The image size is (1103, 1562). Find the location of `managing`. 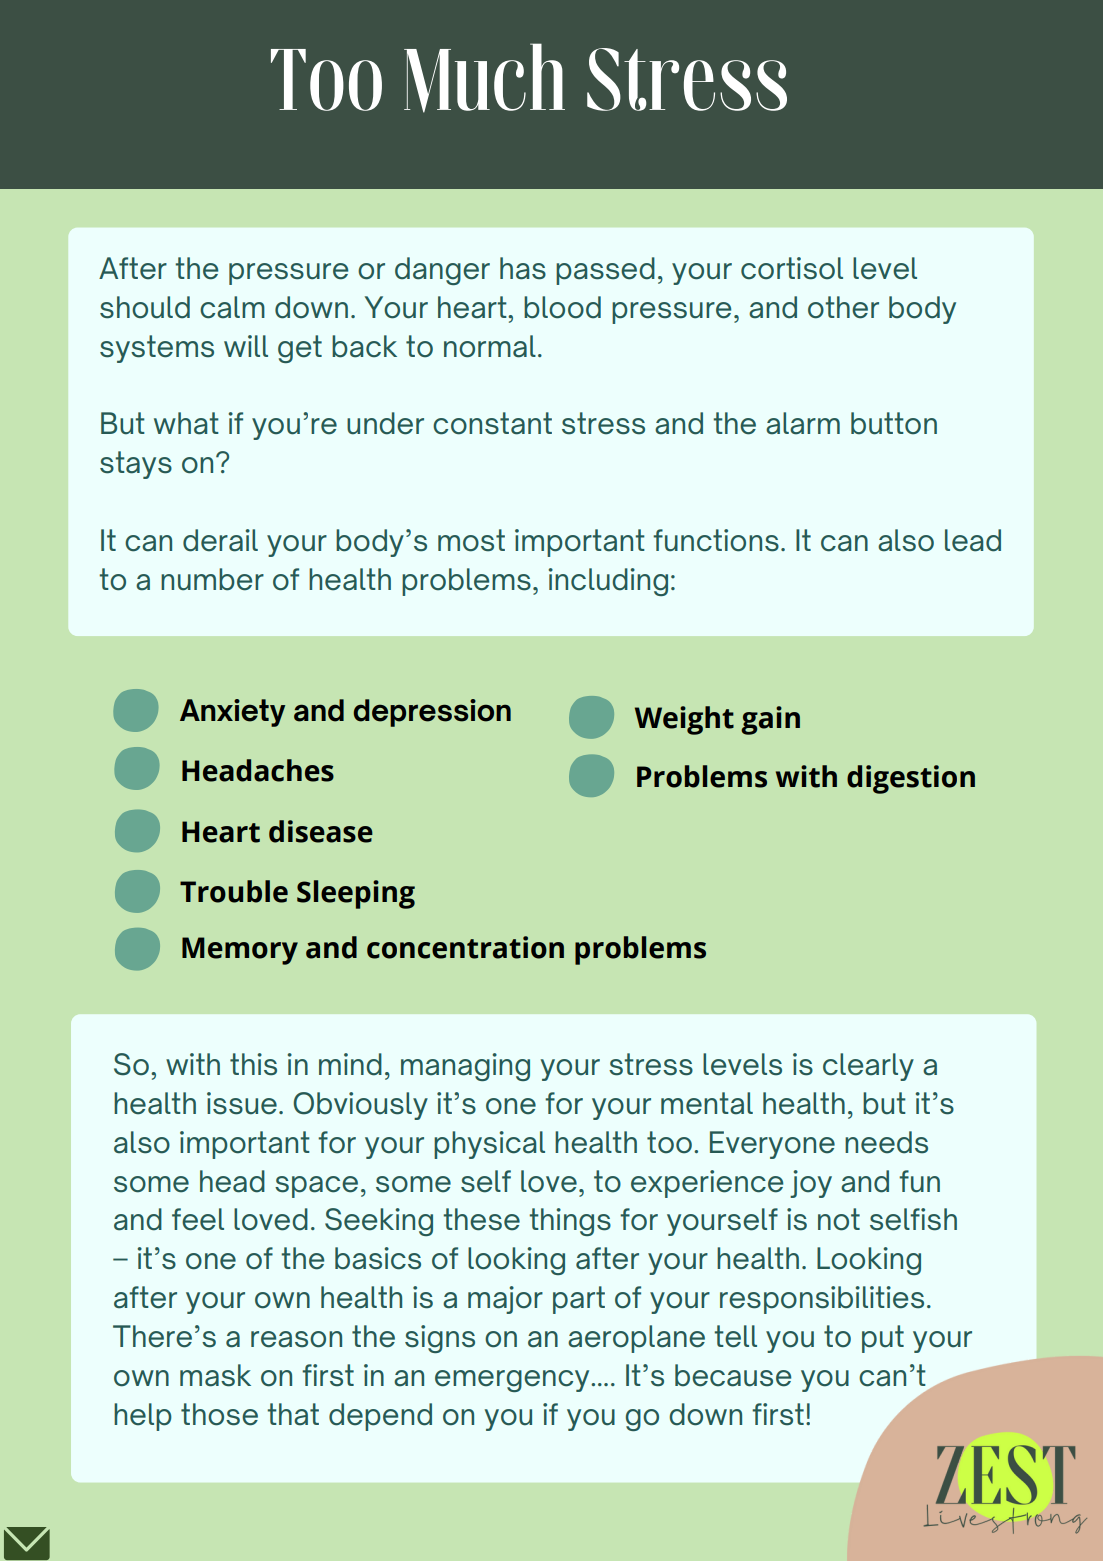

managing is located at coordinates (465, 1067).
